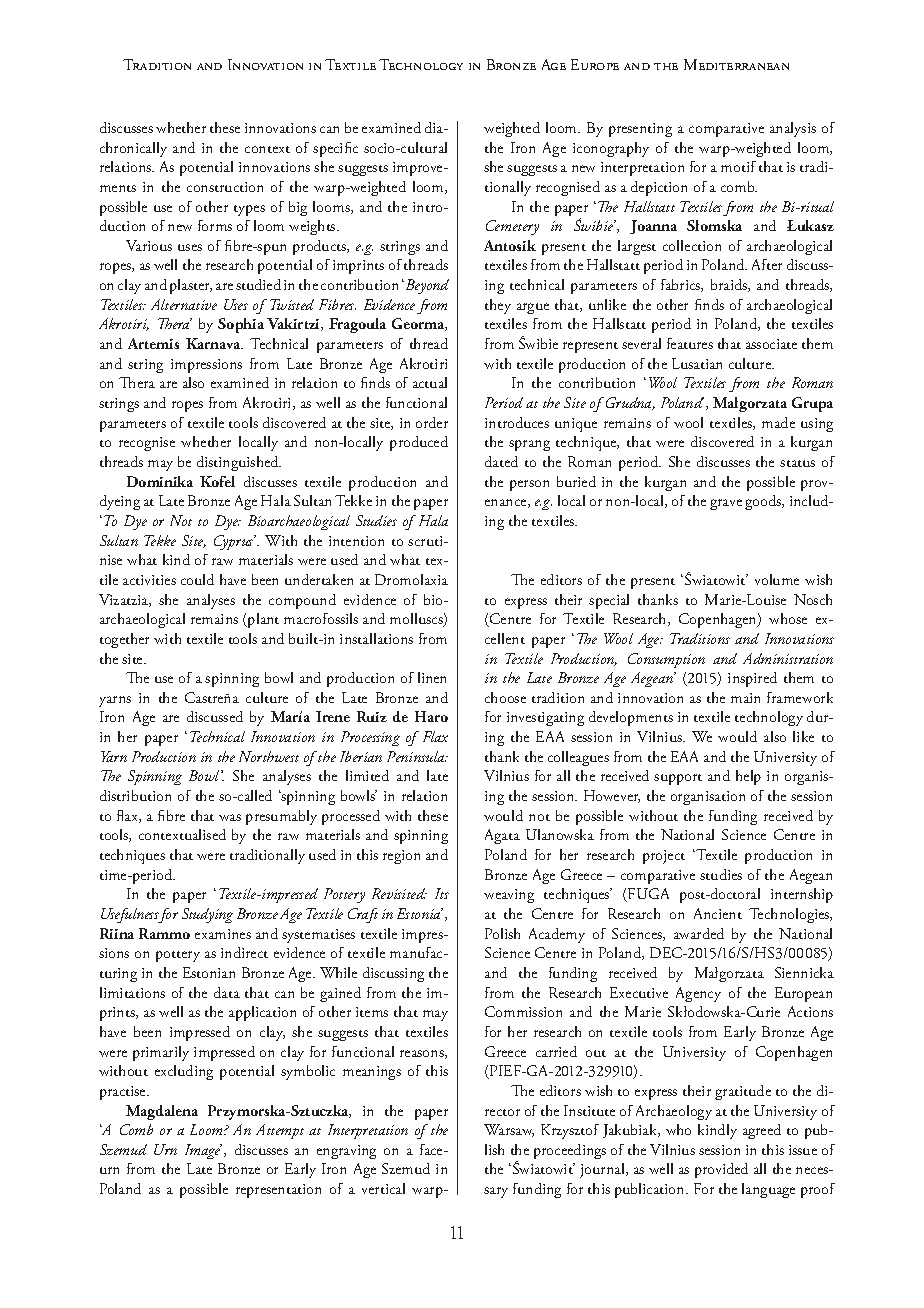 This screenshot has width=924, height=1308. What do you see at coordinates (788, 618) in the screenshot?
I see `whose` at bounding box center [788, 618].
